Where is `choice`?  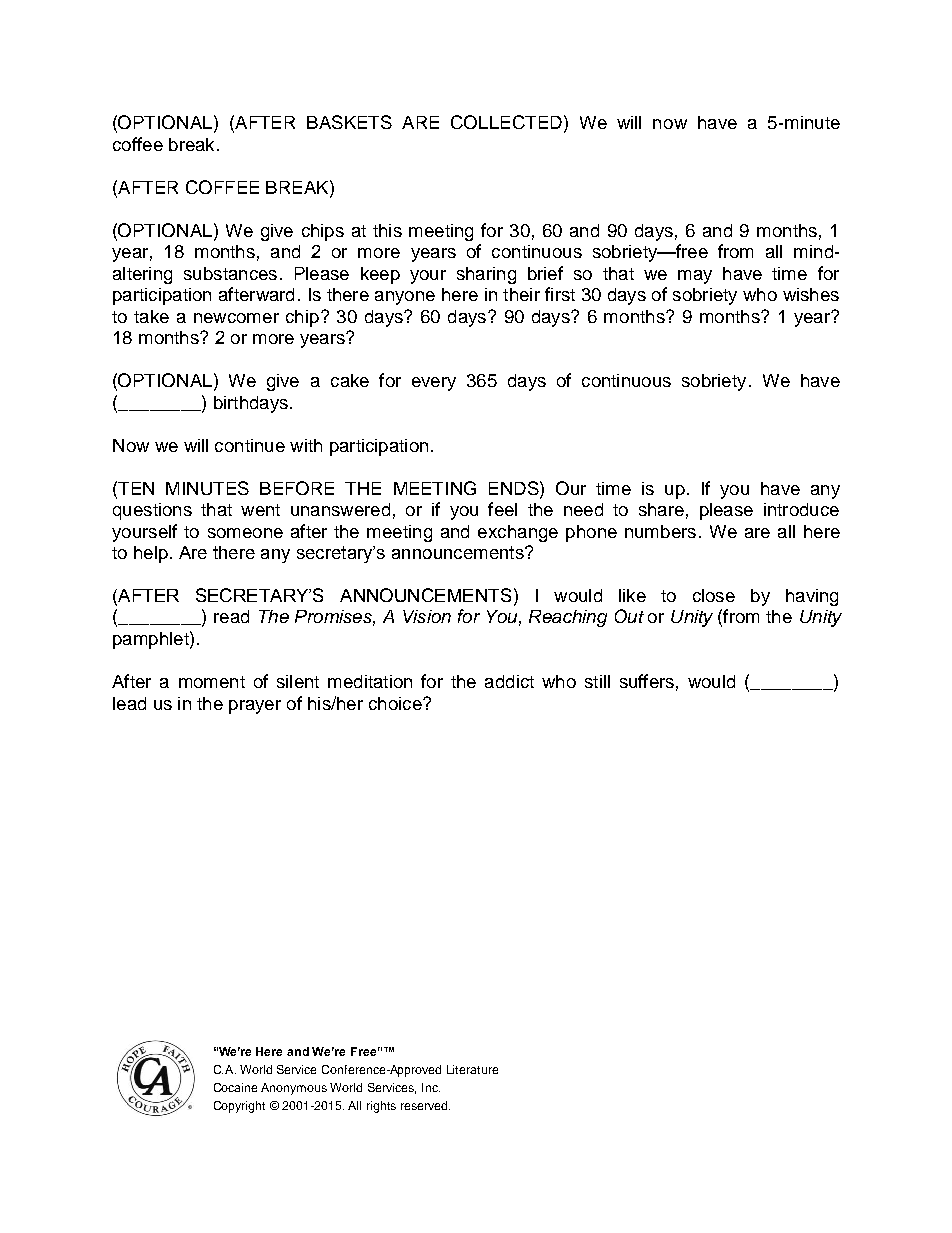 choice is located at coordinates (396, 703).
